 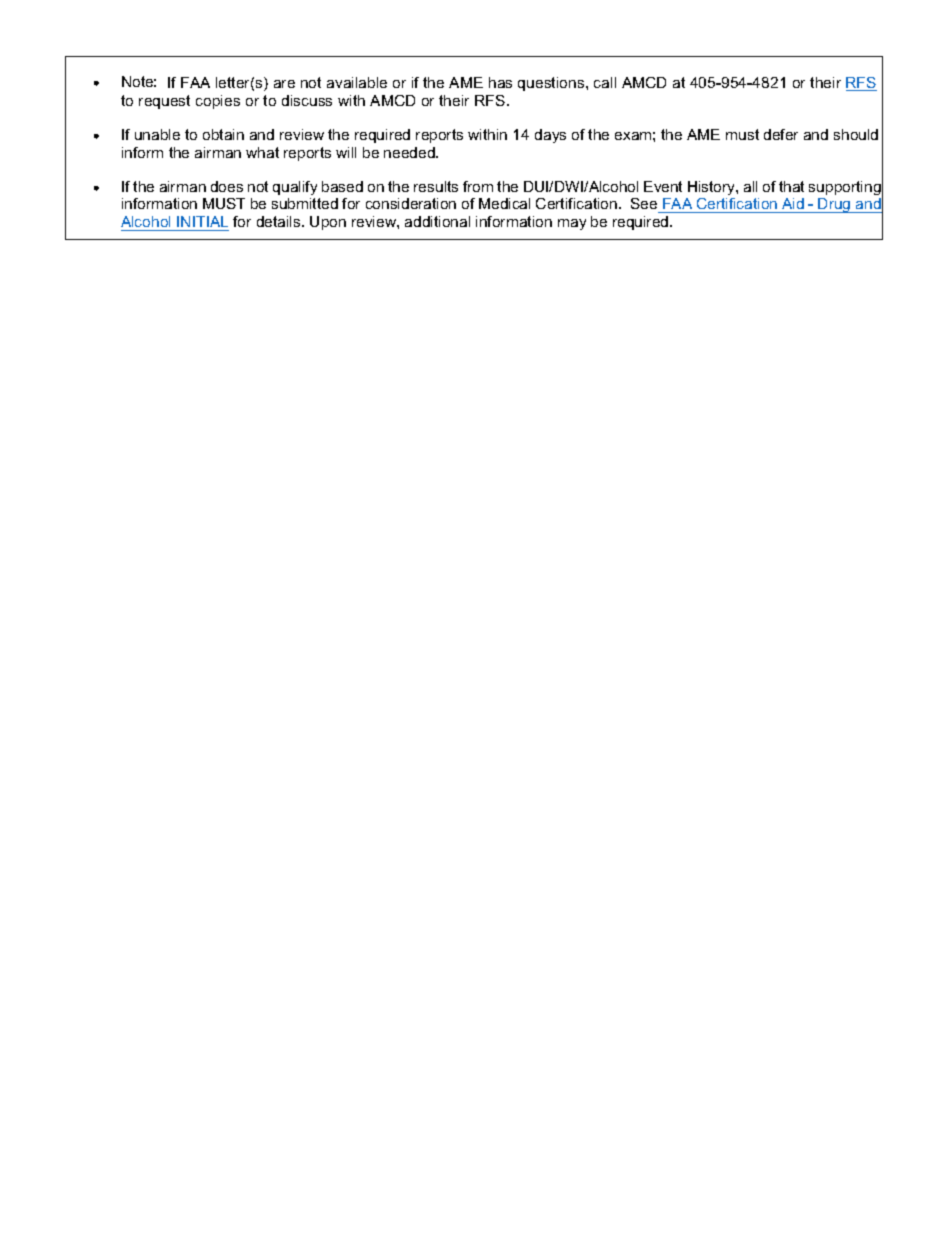 What do you see at coordinates (605, 82) in the document?
I see `call` at bounding box center [605, 82].
